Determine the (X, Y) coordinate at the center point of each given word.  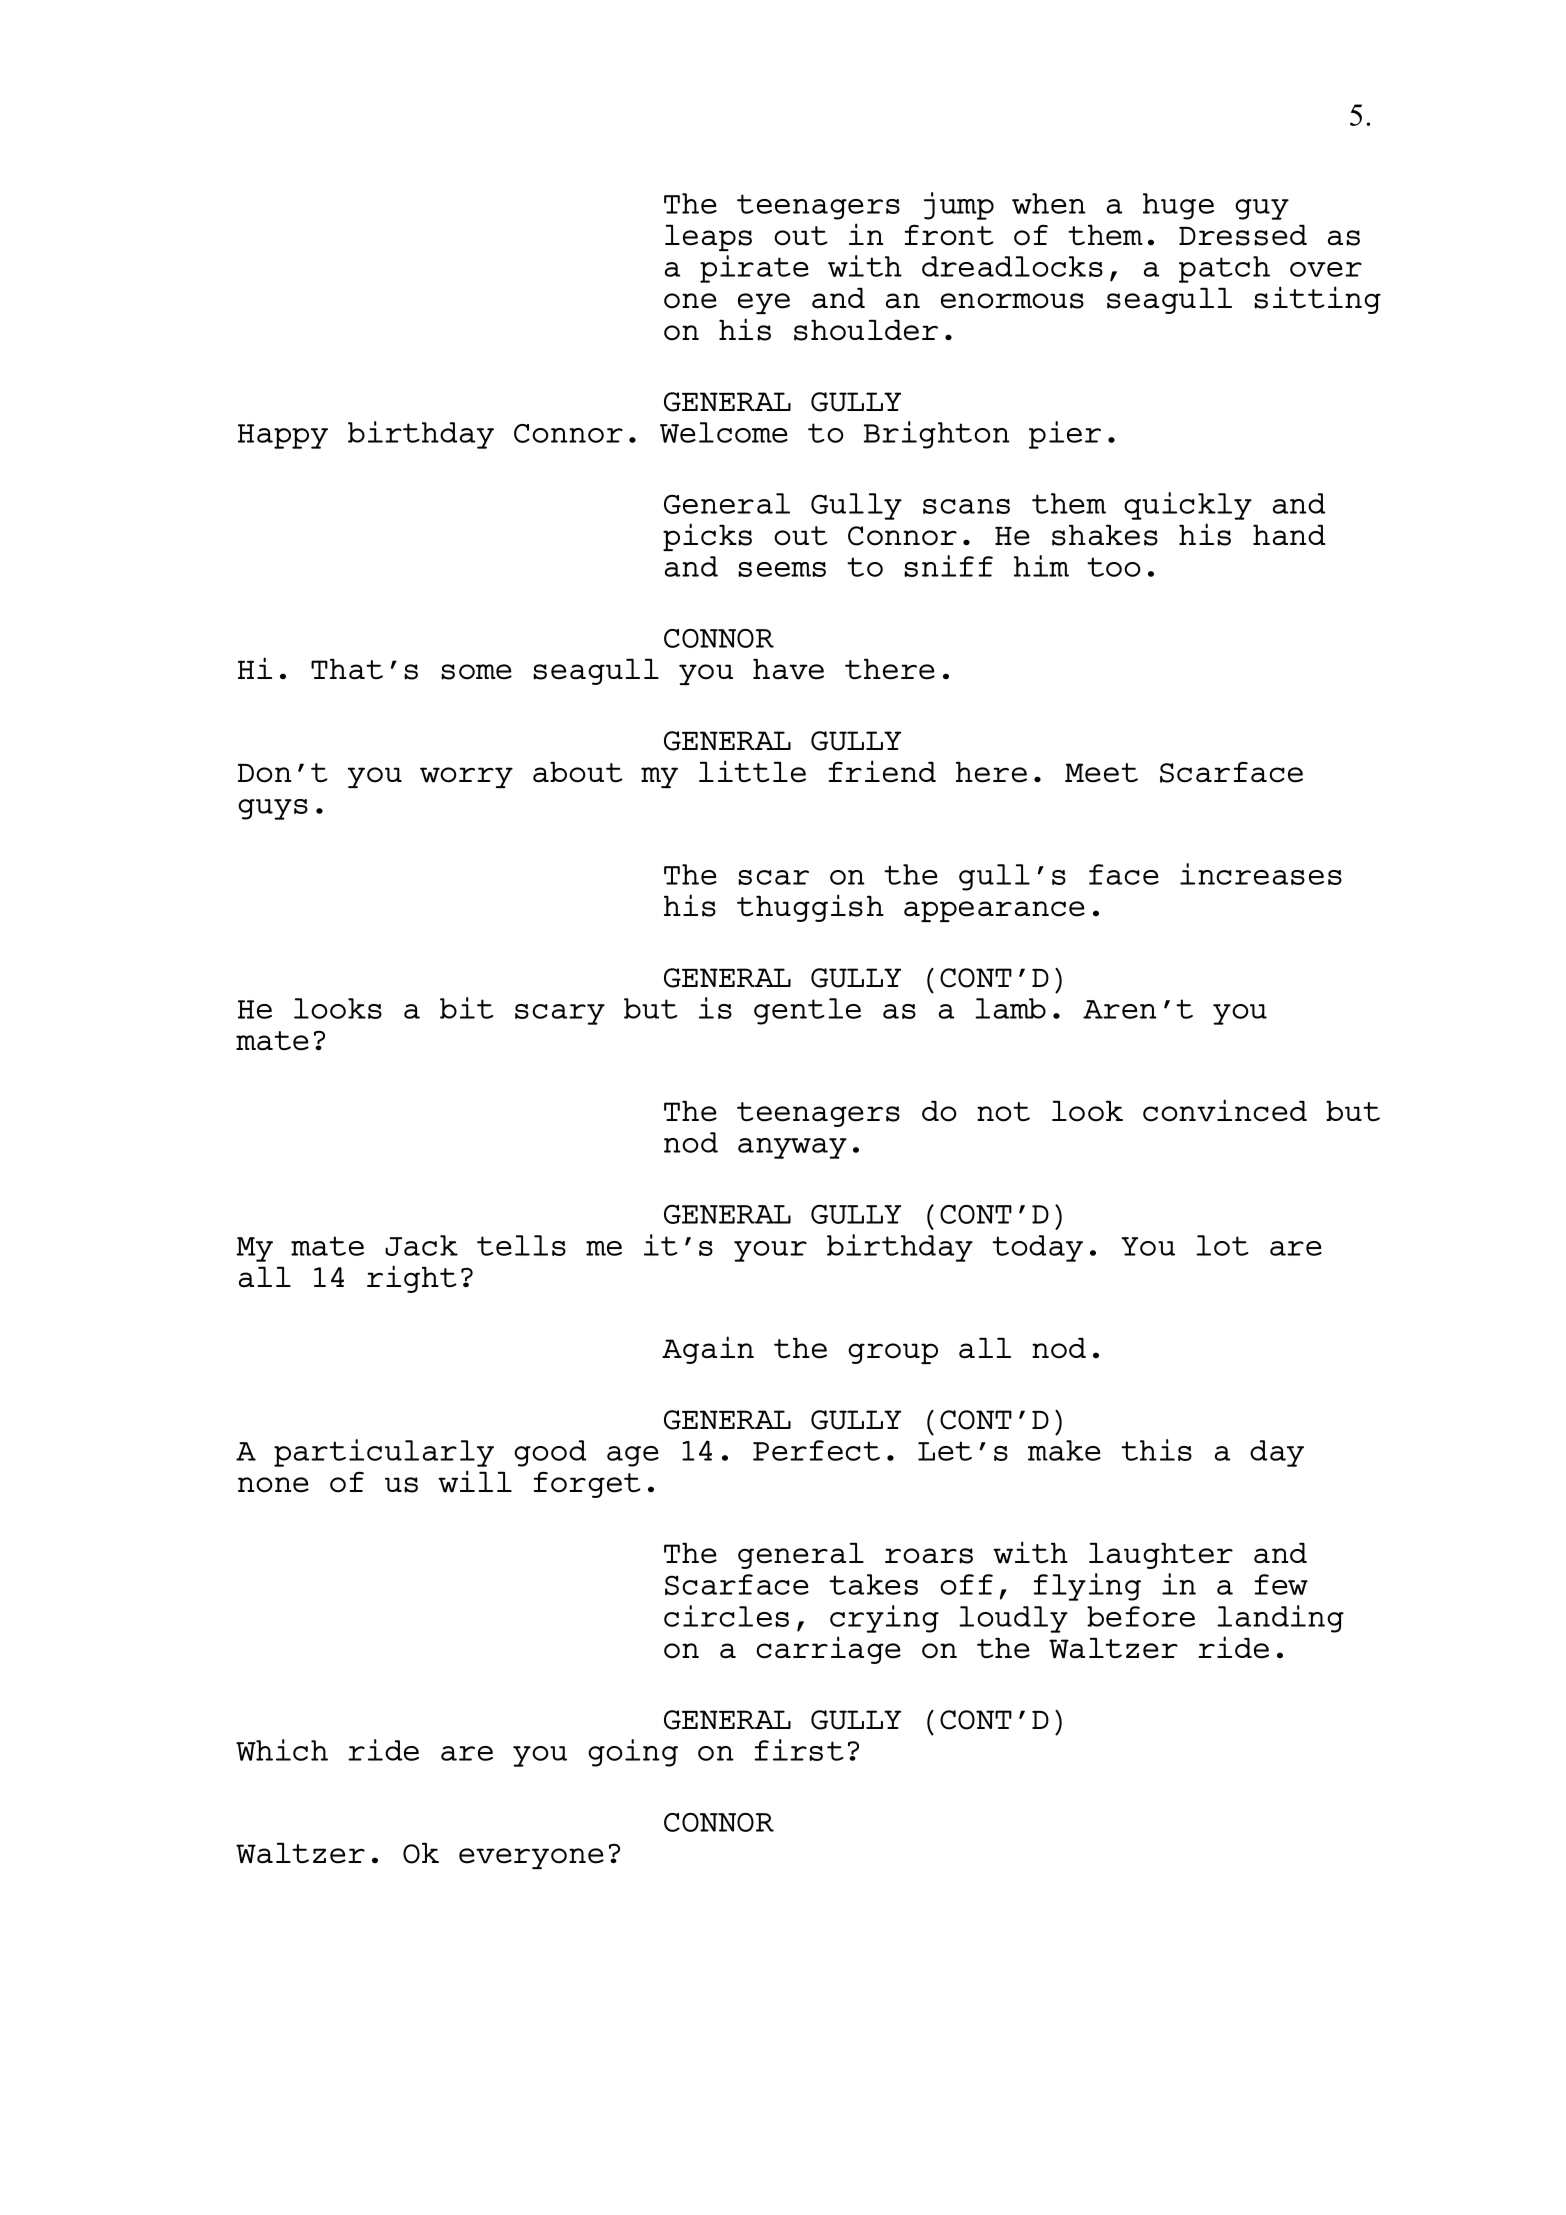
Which (282, 1750)
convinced (1225, 1110)
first (799, 1750)
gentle (807, 1011)
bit (467, 1008)
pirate (754, 269)
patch (1224, 269)
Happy (283, 436)
